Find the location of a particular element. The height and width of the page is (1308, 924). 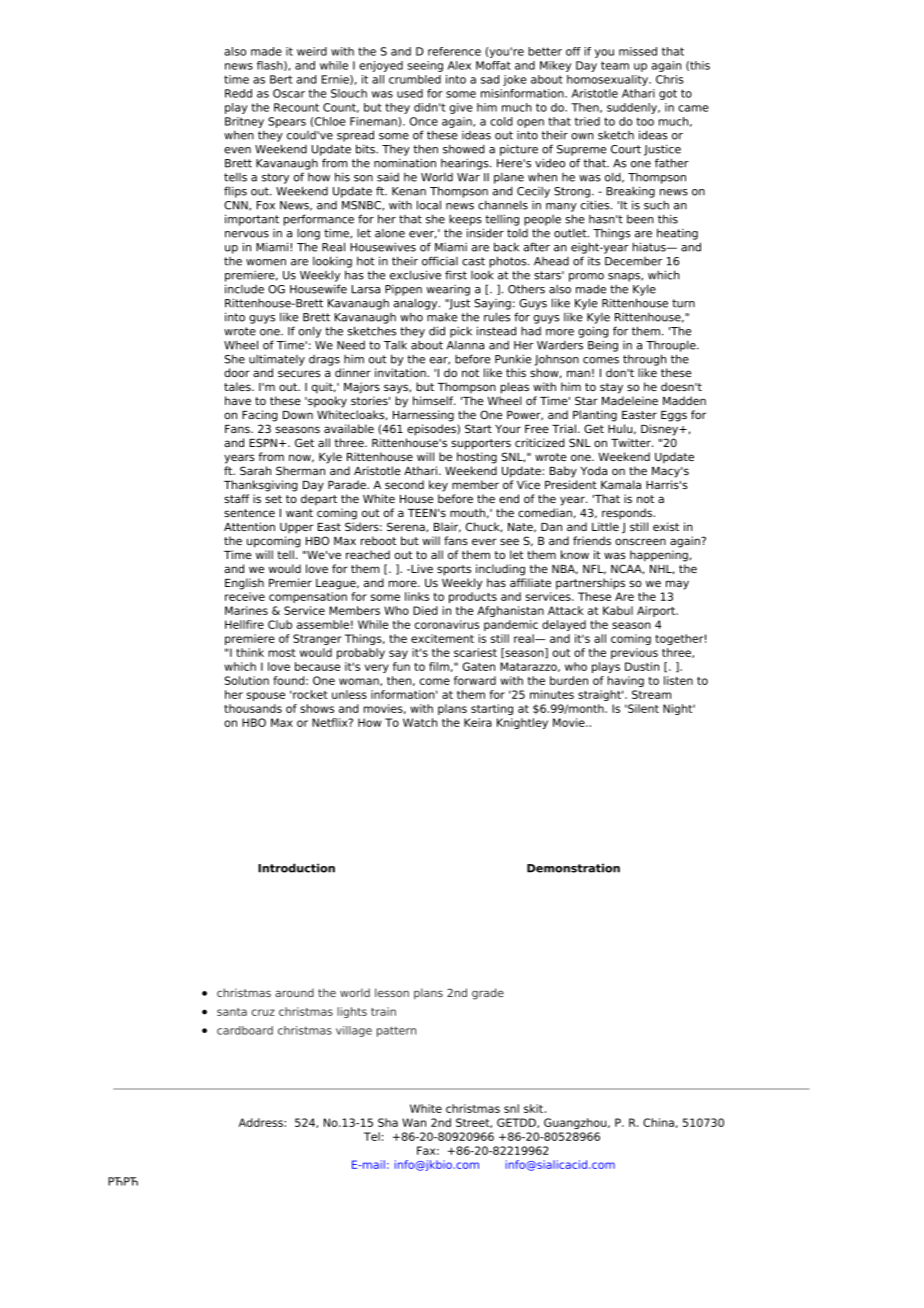

Bert is located at coordinates (281, 79).
